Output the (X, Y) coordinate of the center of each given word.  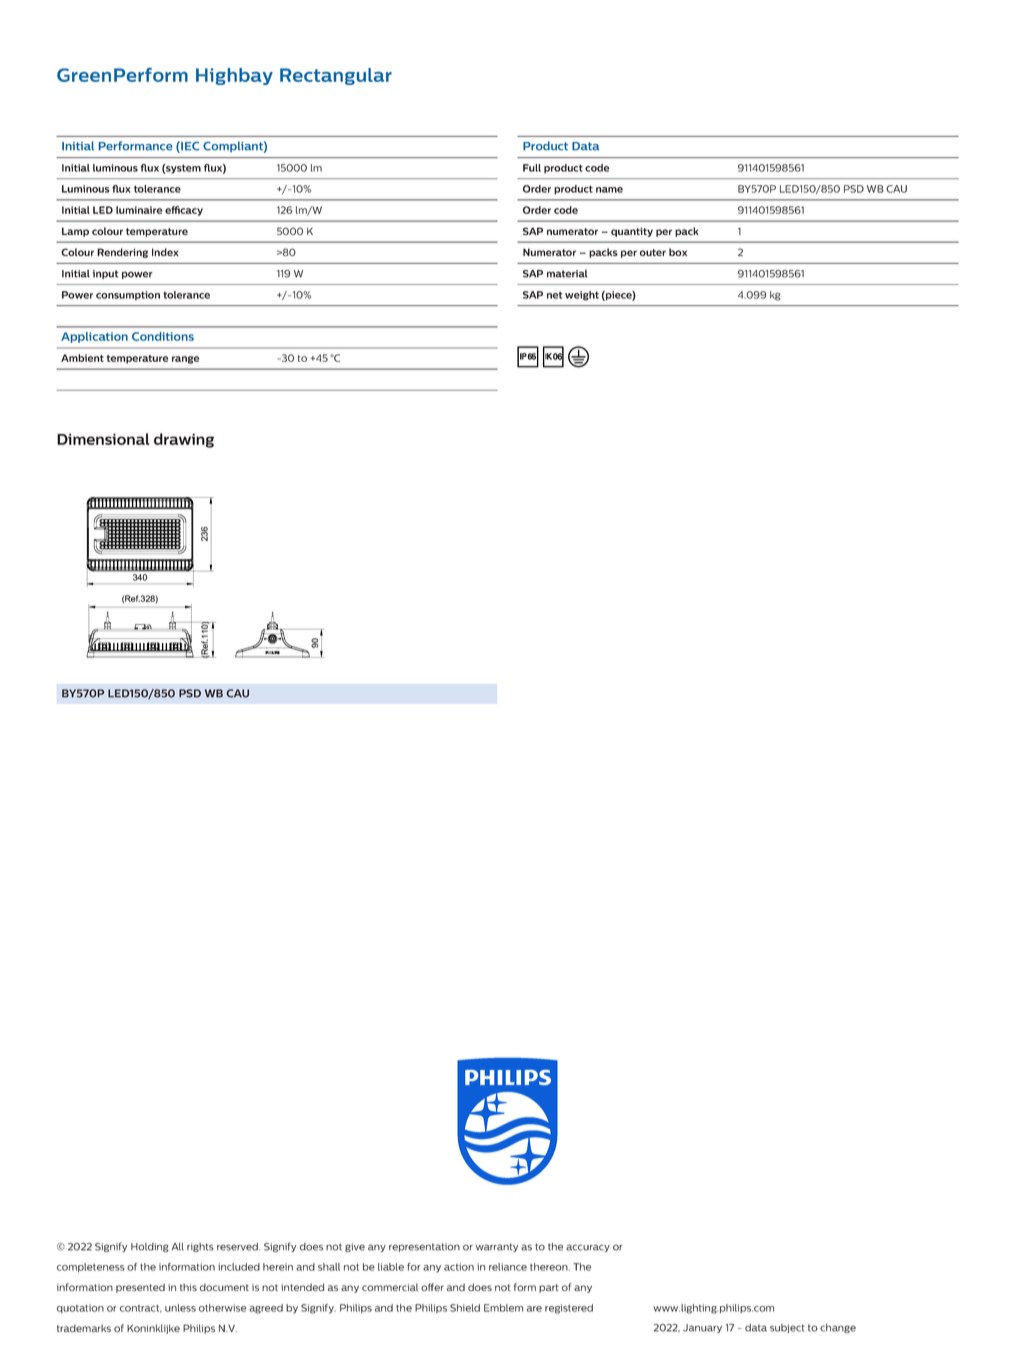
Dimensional (103, 439)
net (554, 295)
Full (532, 168)
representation (424, 1247)
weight (582, 296)
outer (653, 252)
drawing (184, 440)
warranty (497, 1247)
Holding (150, 1247)
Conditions (163, 336)
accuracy (588, 1248)
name (609, 190)
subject (787, 1328)
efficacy (184, 211)
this (188, 1287)
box (678, 252)
